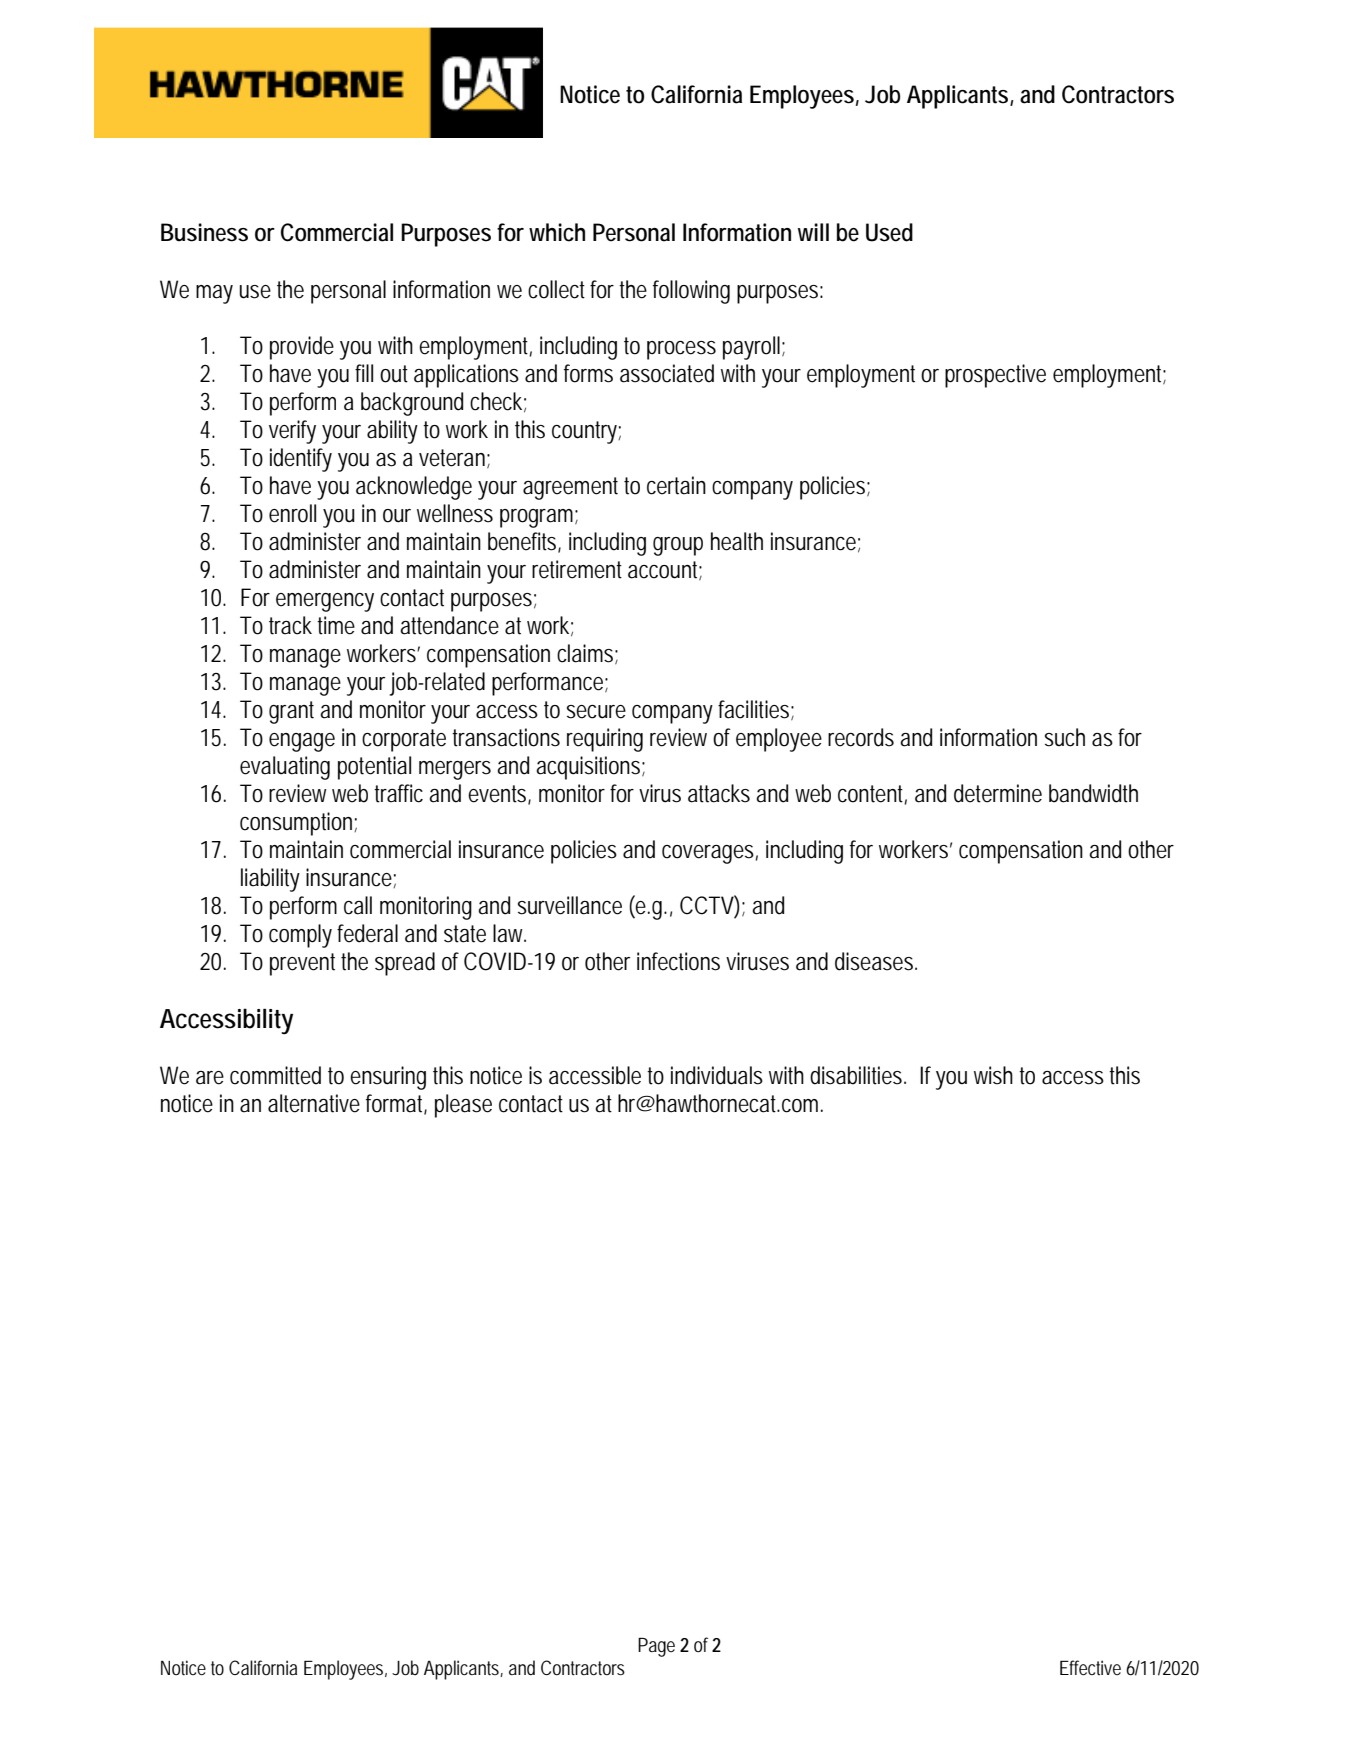  What do you see at coordinates (691, 292) in the screenshot?
I see `following` at bounding box center [691, 292].
